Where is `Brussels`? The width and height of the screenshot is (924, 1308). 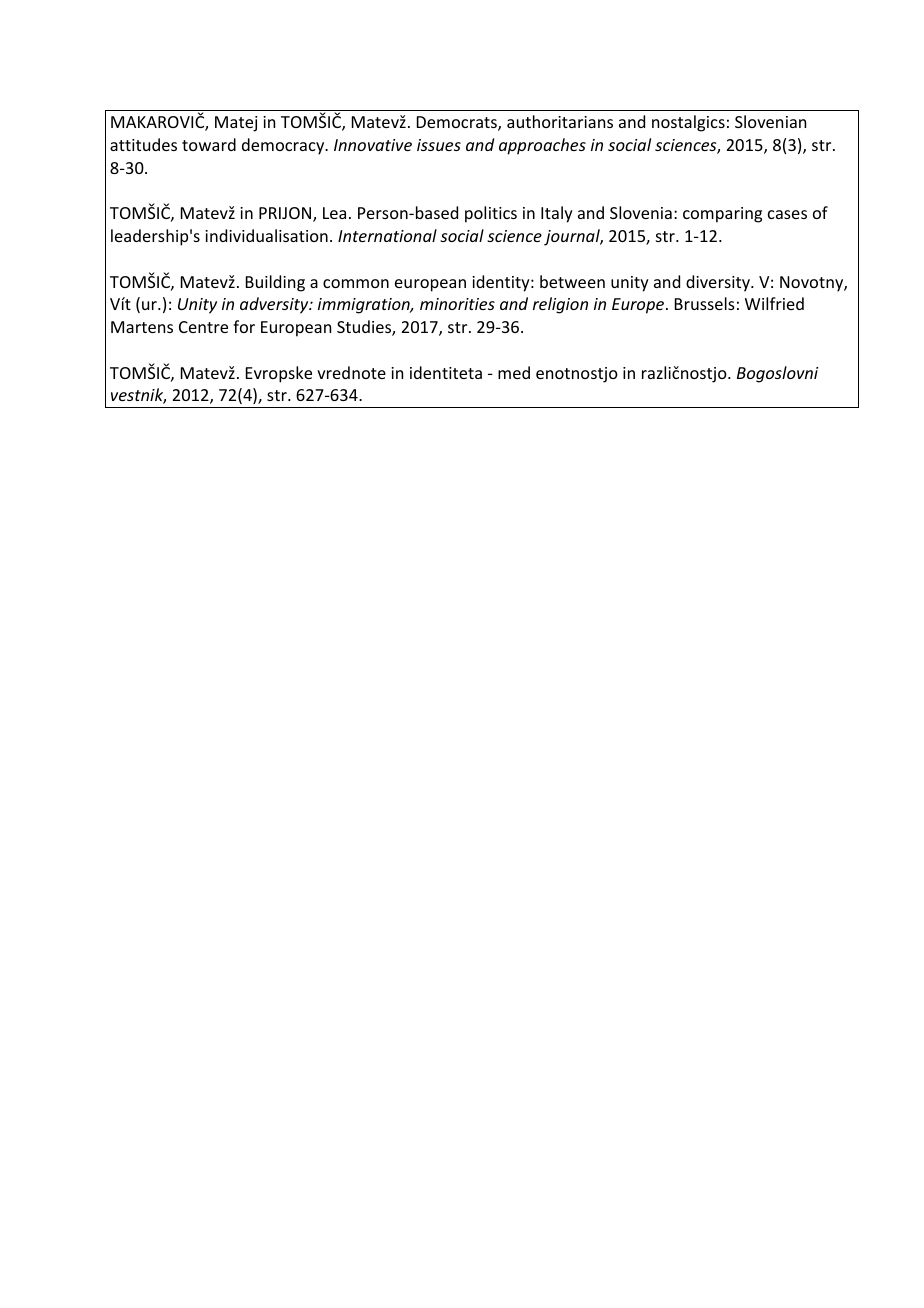 Brussels is located at coordinates (705, 303).
